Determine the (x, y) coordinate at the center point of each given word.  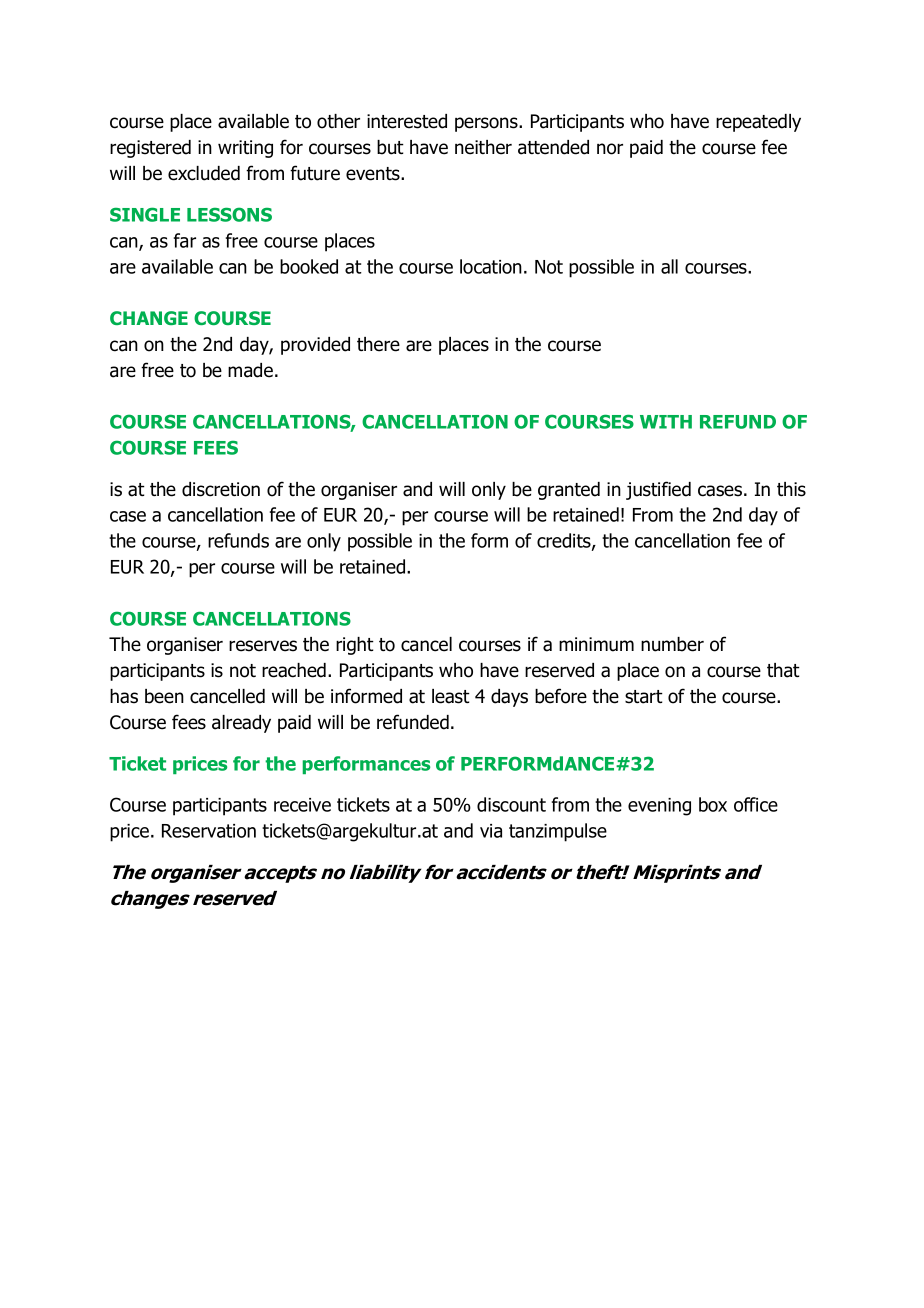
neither (483, 147)
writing (245, 149)
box (713, 804)
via (491, 831)
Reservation (209, 831)
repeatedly (758, 123)
